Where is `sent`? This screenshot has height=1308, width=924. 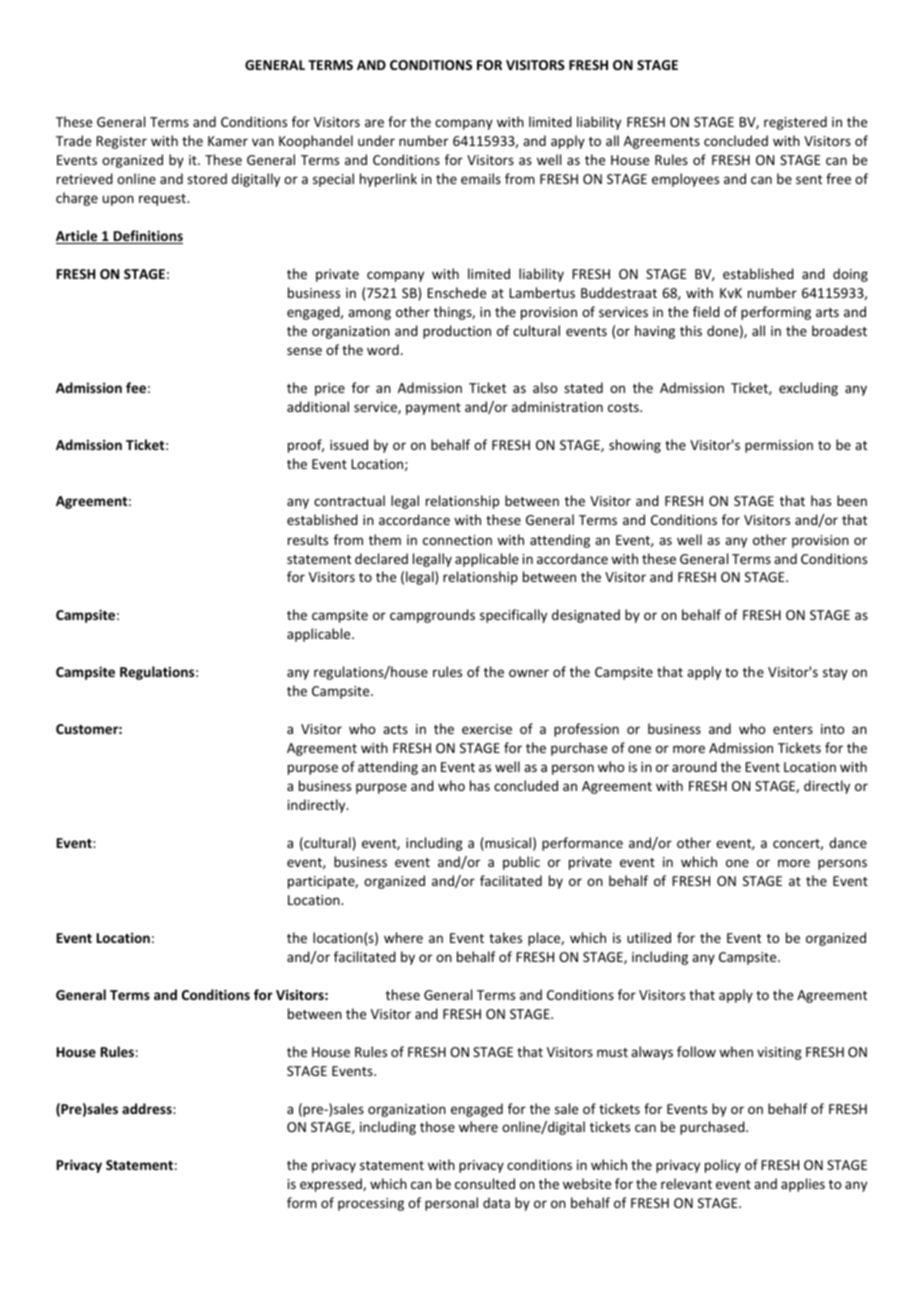 sent is located at coordinates (809, 179).
